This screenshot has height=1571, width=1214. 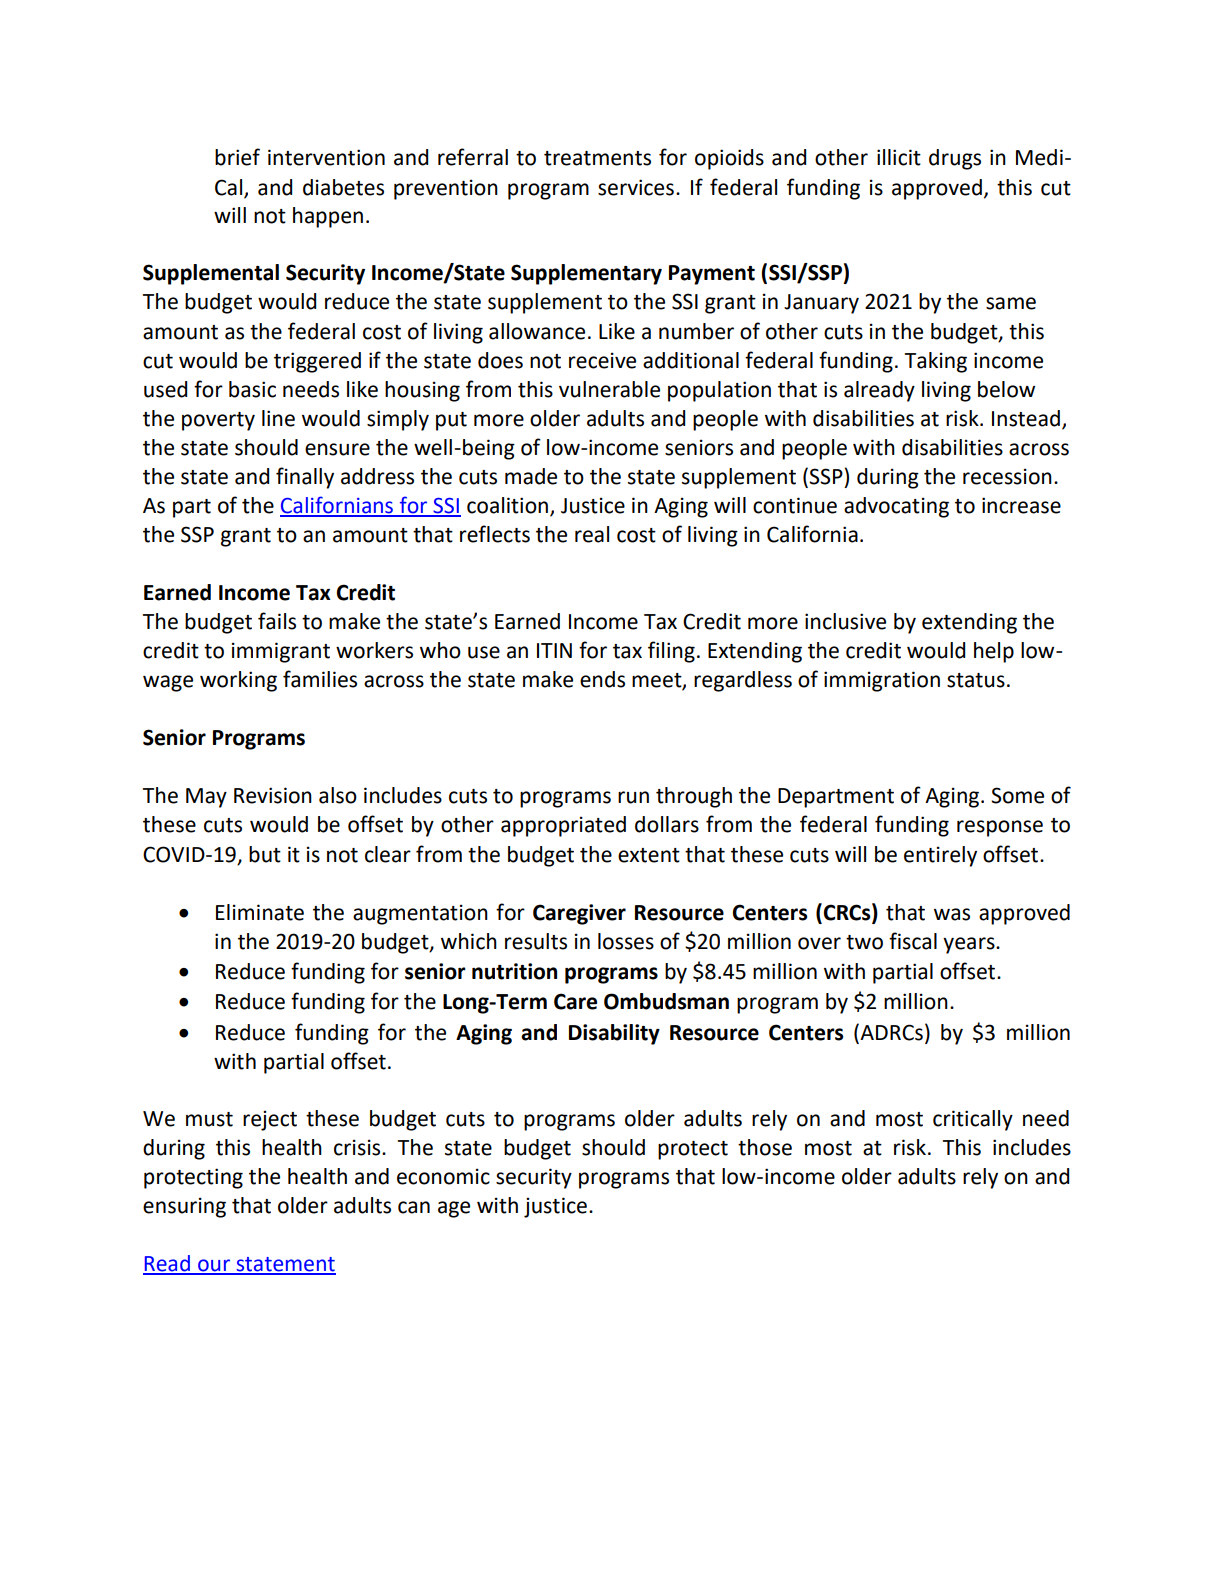 What do you see at coordinates (265, 854) in the screenshot?
I see `but` at bounding box center [265, 854].
